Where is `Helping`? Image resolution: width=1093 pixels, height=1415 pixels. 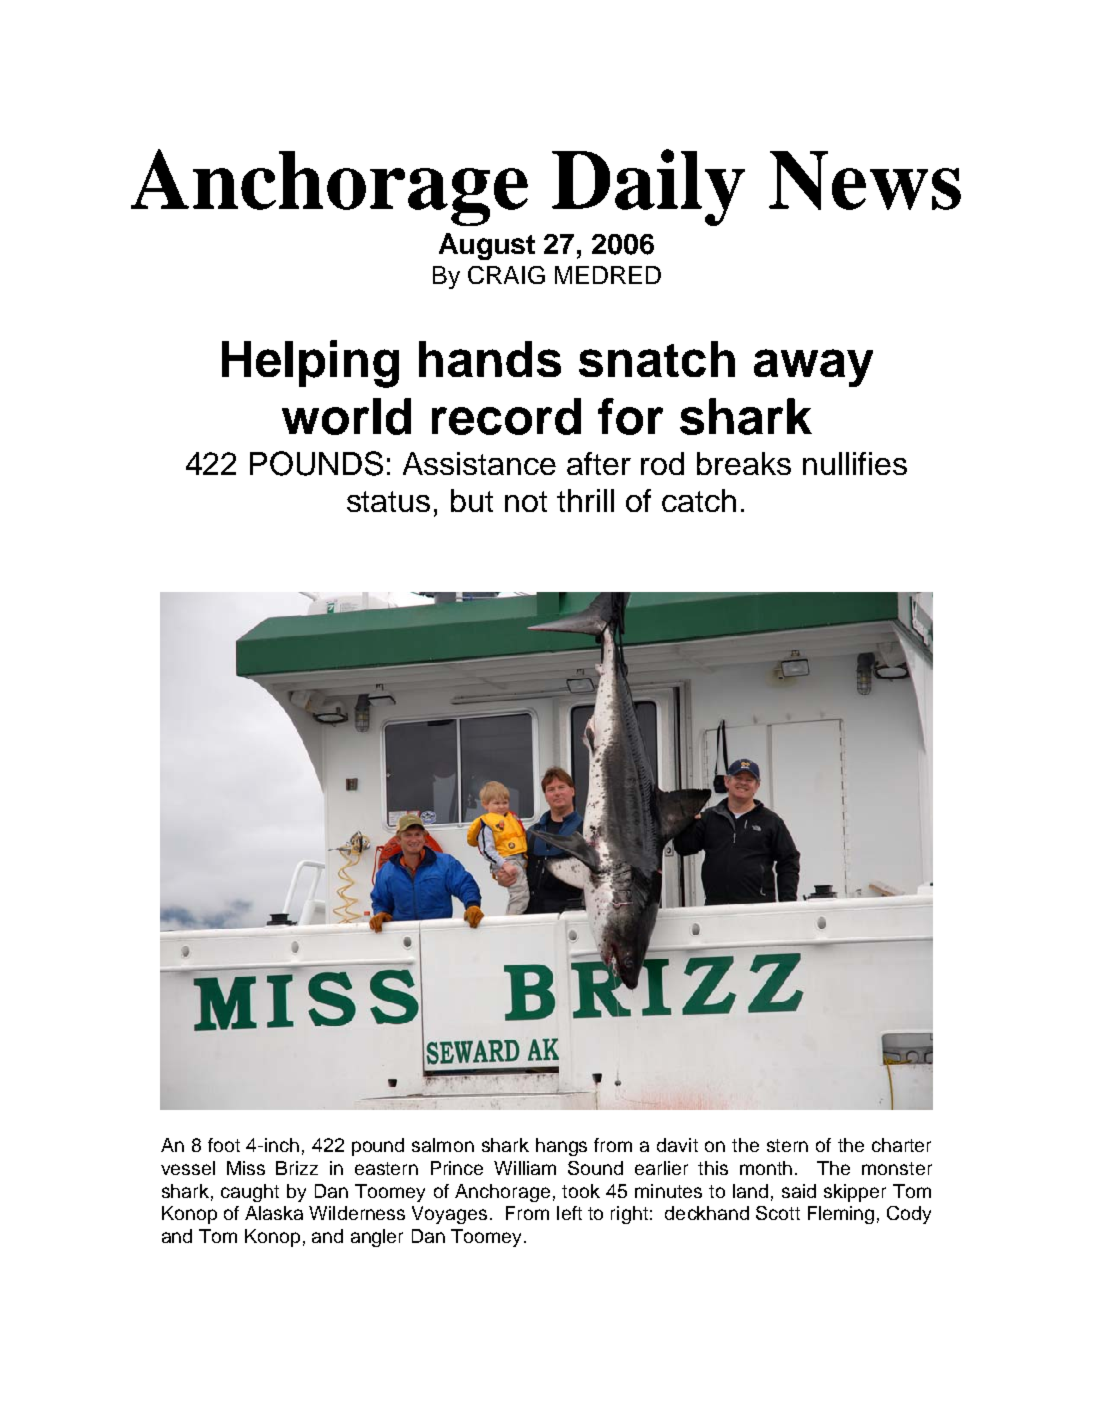
Helping is located at coordinates (310, 364).
